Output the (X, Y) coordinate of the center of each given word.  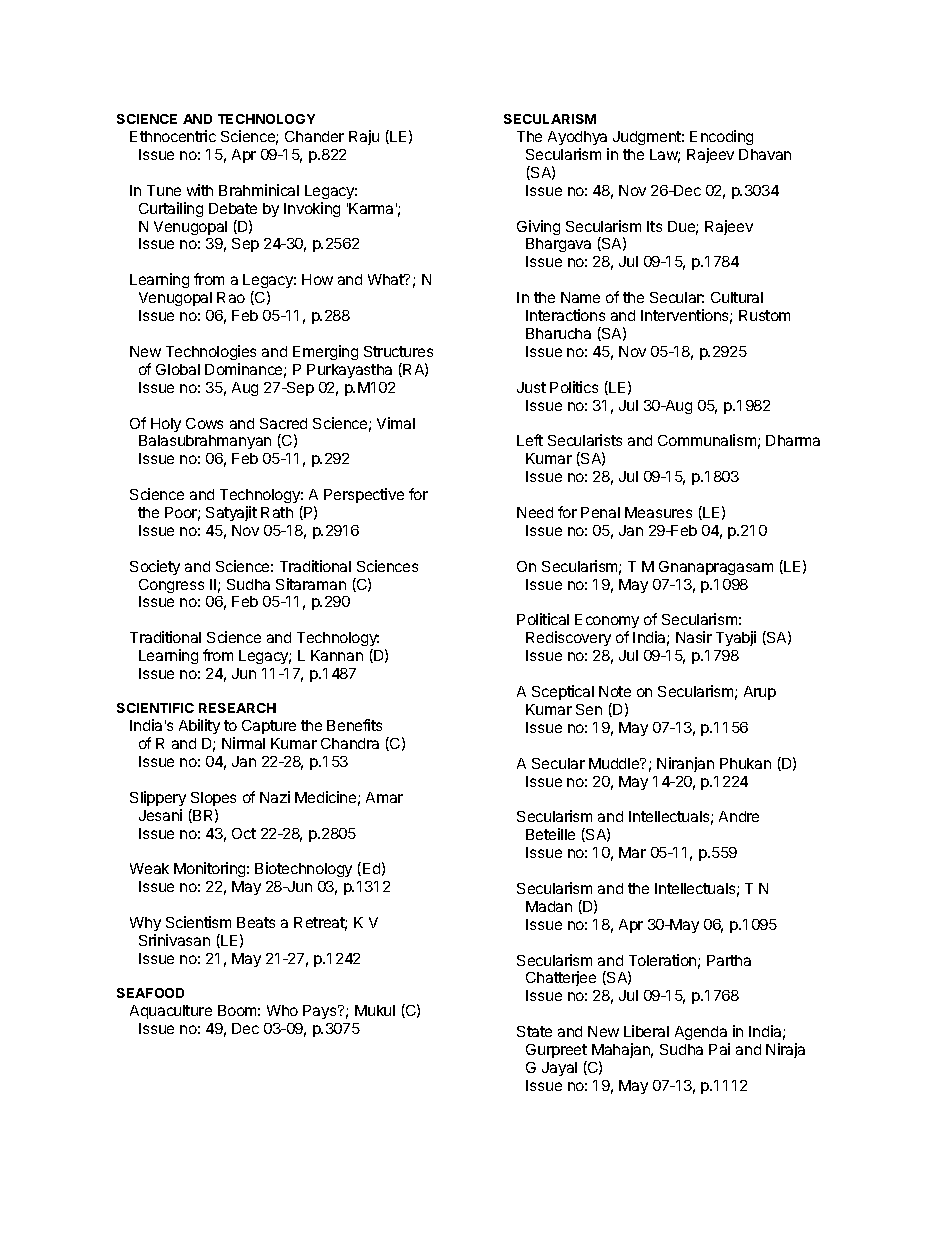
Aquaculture (171, 1012)
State (534, 1031)
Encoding (721, 137)
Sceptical (563, 692)
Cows (204, 423)
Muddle (615, 763)
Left (530, 440)
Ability (199, 726)
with (200, 190)
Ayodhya (577, 138)
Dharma (793, 440)
